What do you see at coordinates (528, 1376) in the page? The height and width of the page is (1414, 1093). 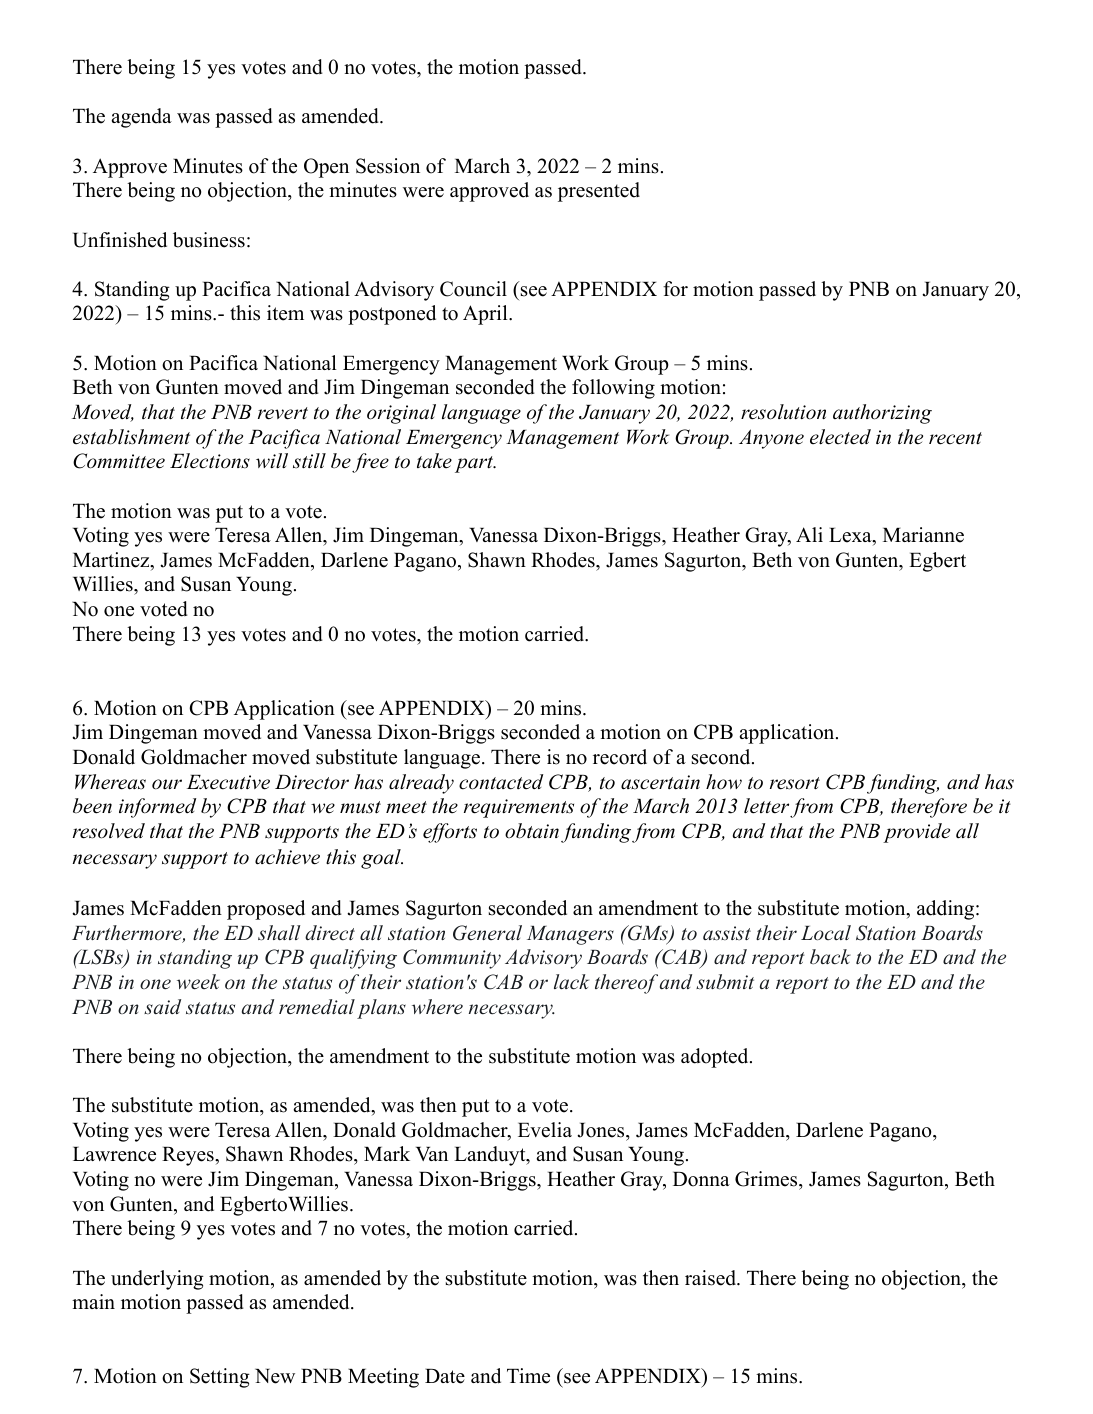 I see `Time` at bounding box center [528, 1376].
